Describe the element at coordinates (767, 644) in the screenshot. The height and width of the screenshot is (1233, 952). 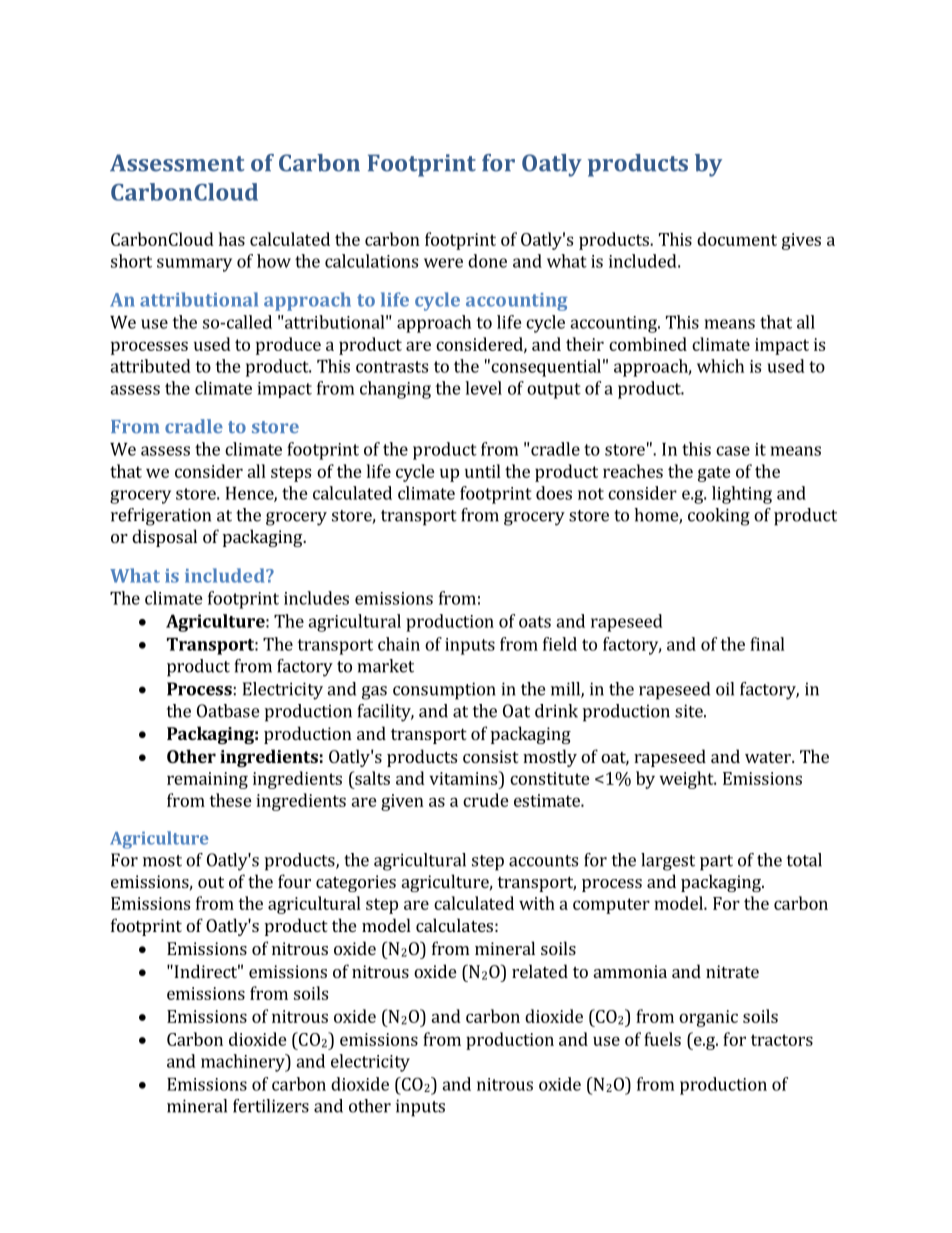
I see `final` at that location.
